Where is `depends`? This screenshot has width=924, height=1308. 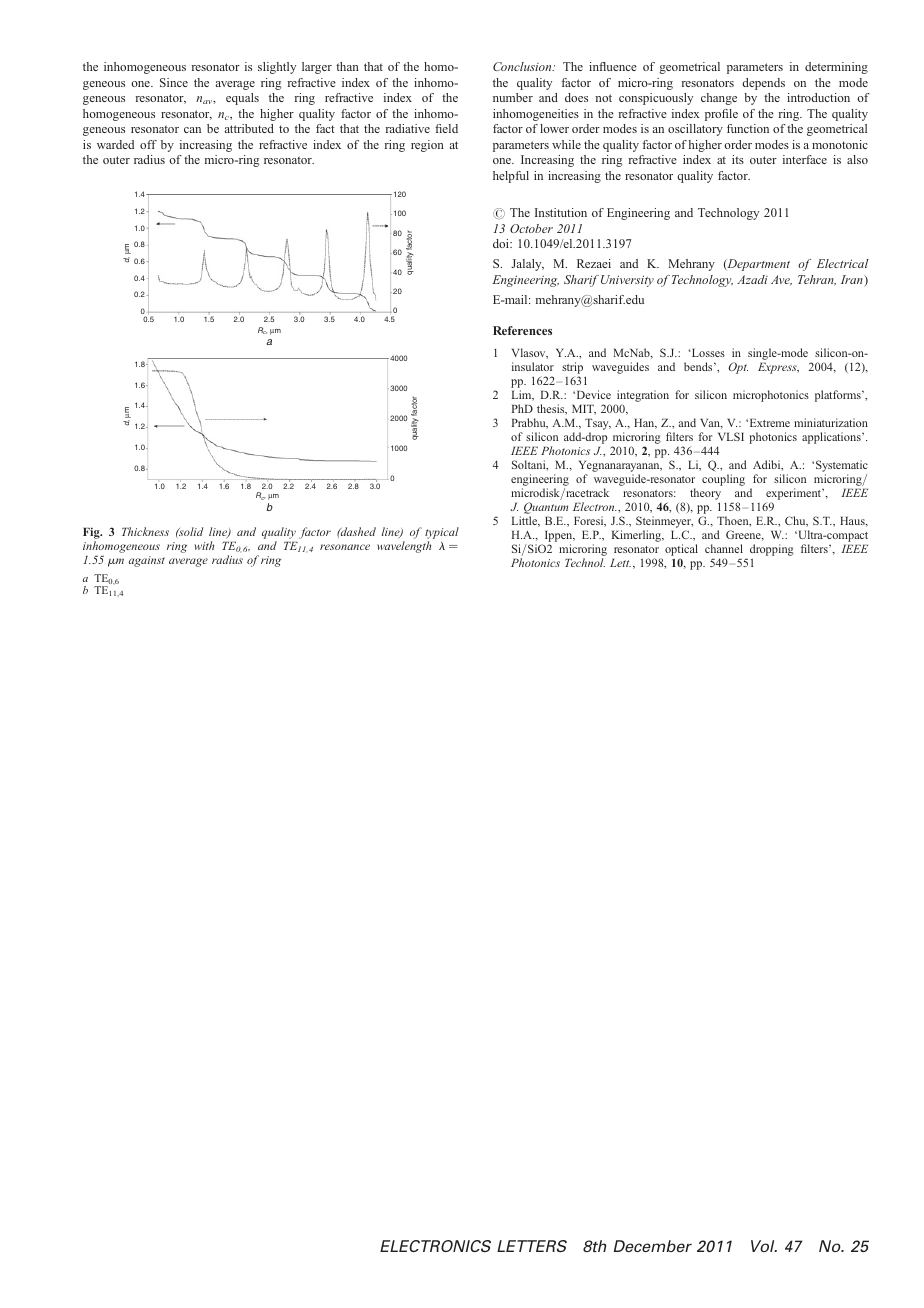 depends is located at coordinates (763, 84).
